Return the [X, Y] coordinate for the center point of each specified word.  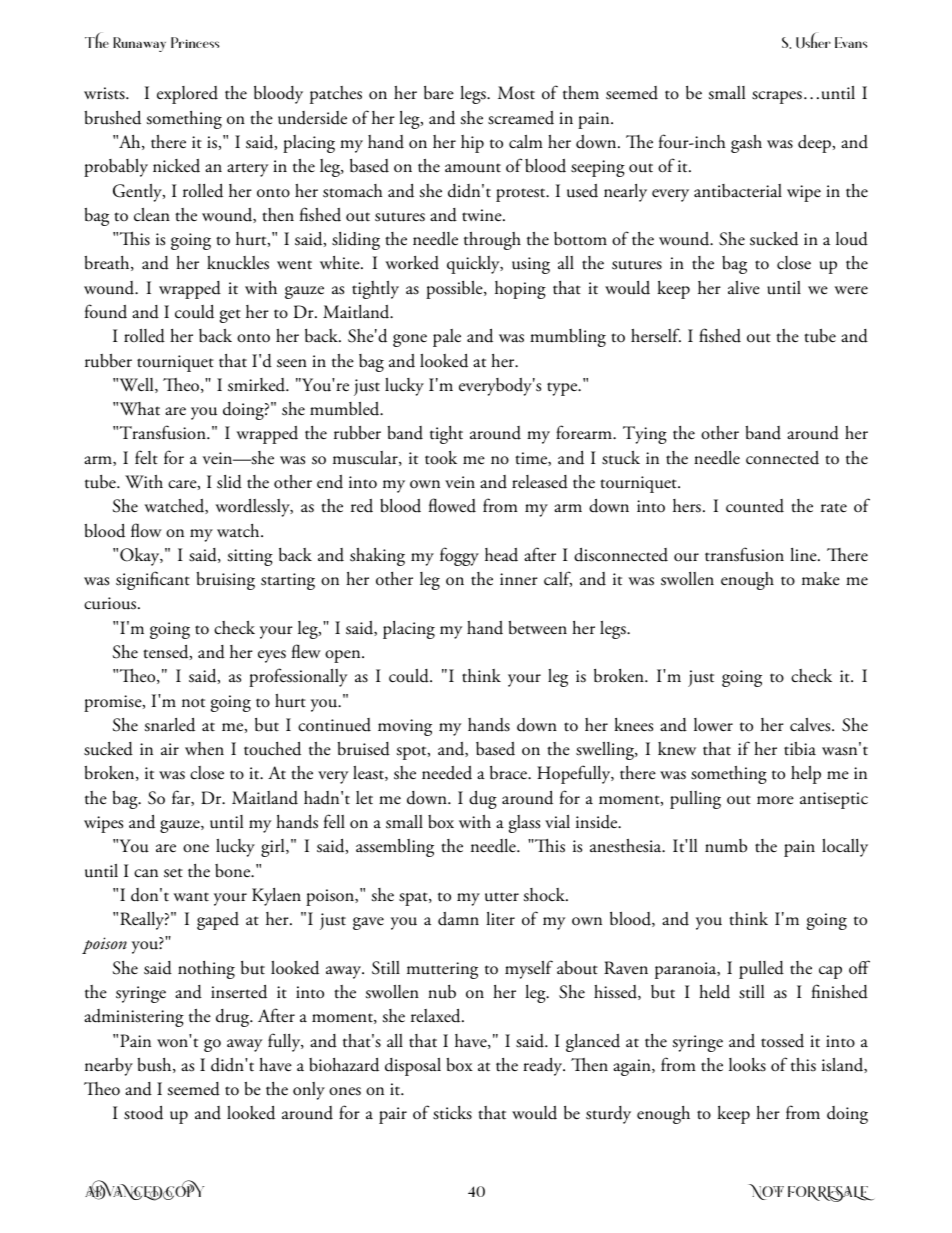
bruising [225, 580]
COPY [183, 1190]
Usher [813, 40]
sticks [452, 1113]
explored [187, 95]
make [821, 579]
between [537, 627]
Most [516, 93]
